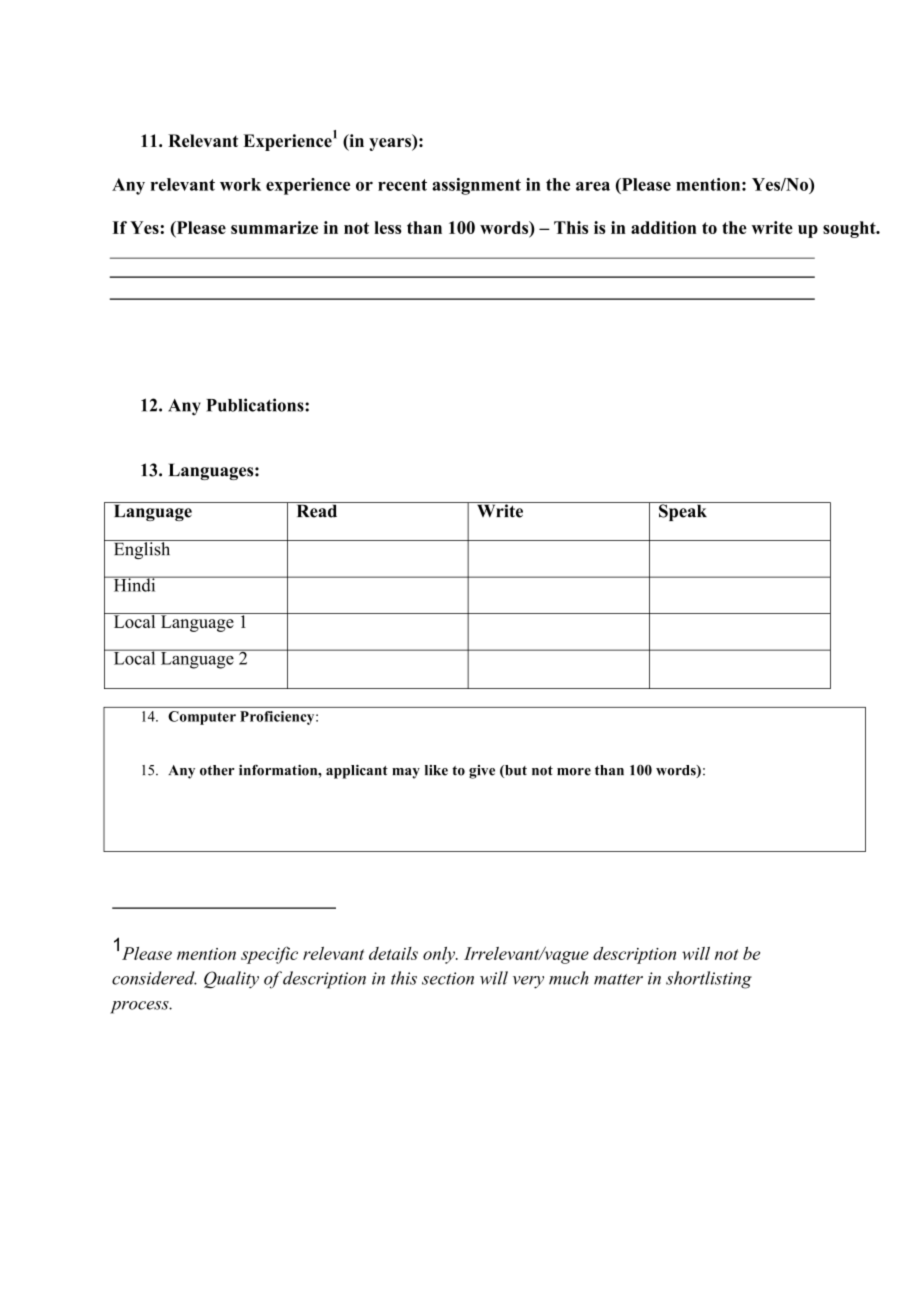 The width and height of the page is (924, 1308). What do you see at coordinates (476, 186) in the page?
I see `assignment` at bounding box center [476, 186].
